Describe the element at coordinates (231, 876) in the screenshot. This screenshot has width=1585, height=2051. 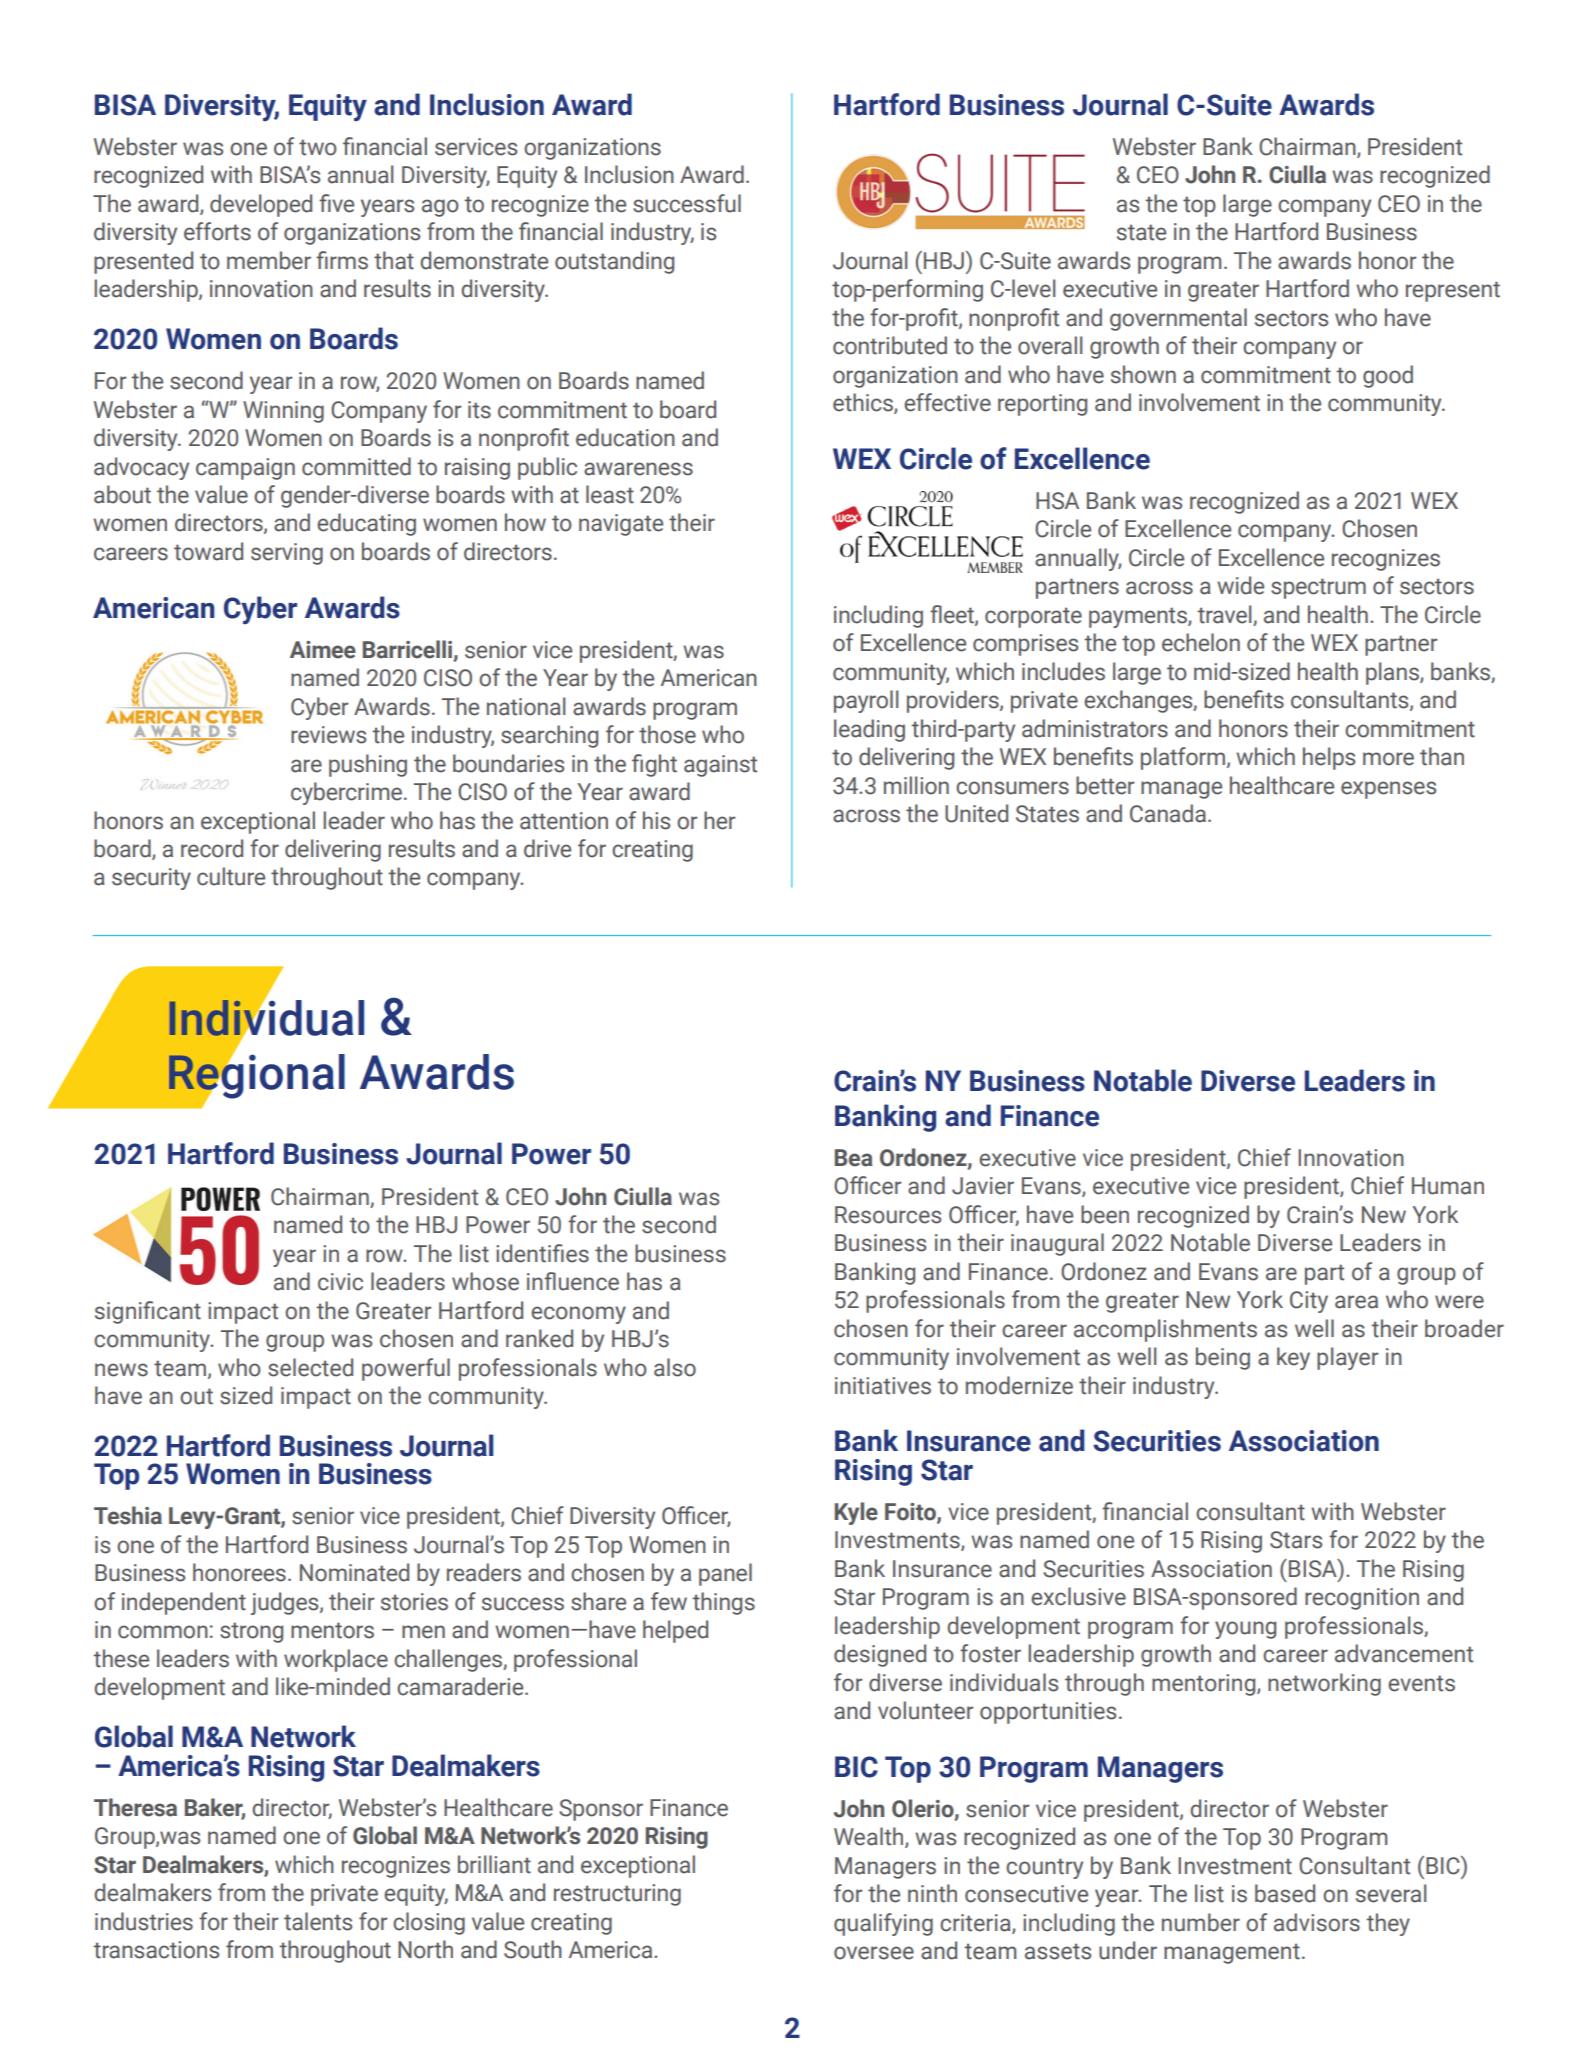
I see `culture` at that location.
